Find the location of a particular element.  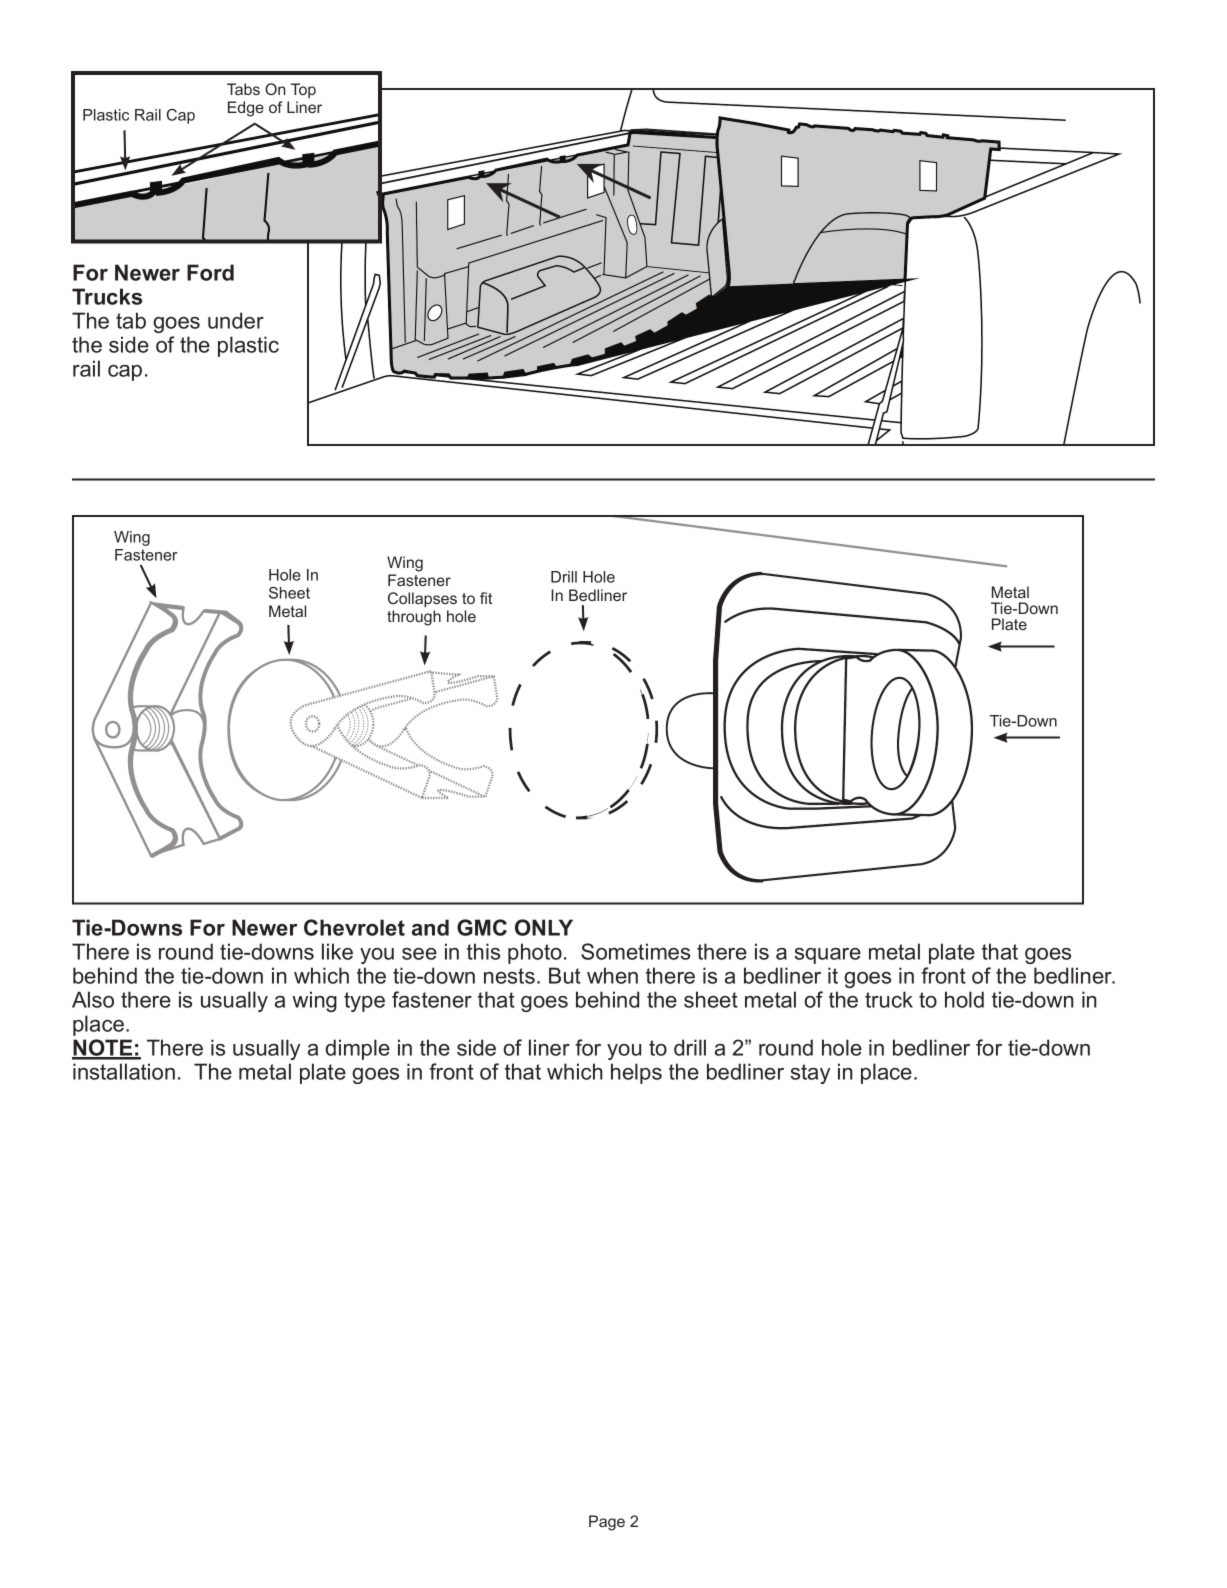

Edge is located at coordinates (246, 109).
